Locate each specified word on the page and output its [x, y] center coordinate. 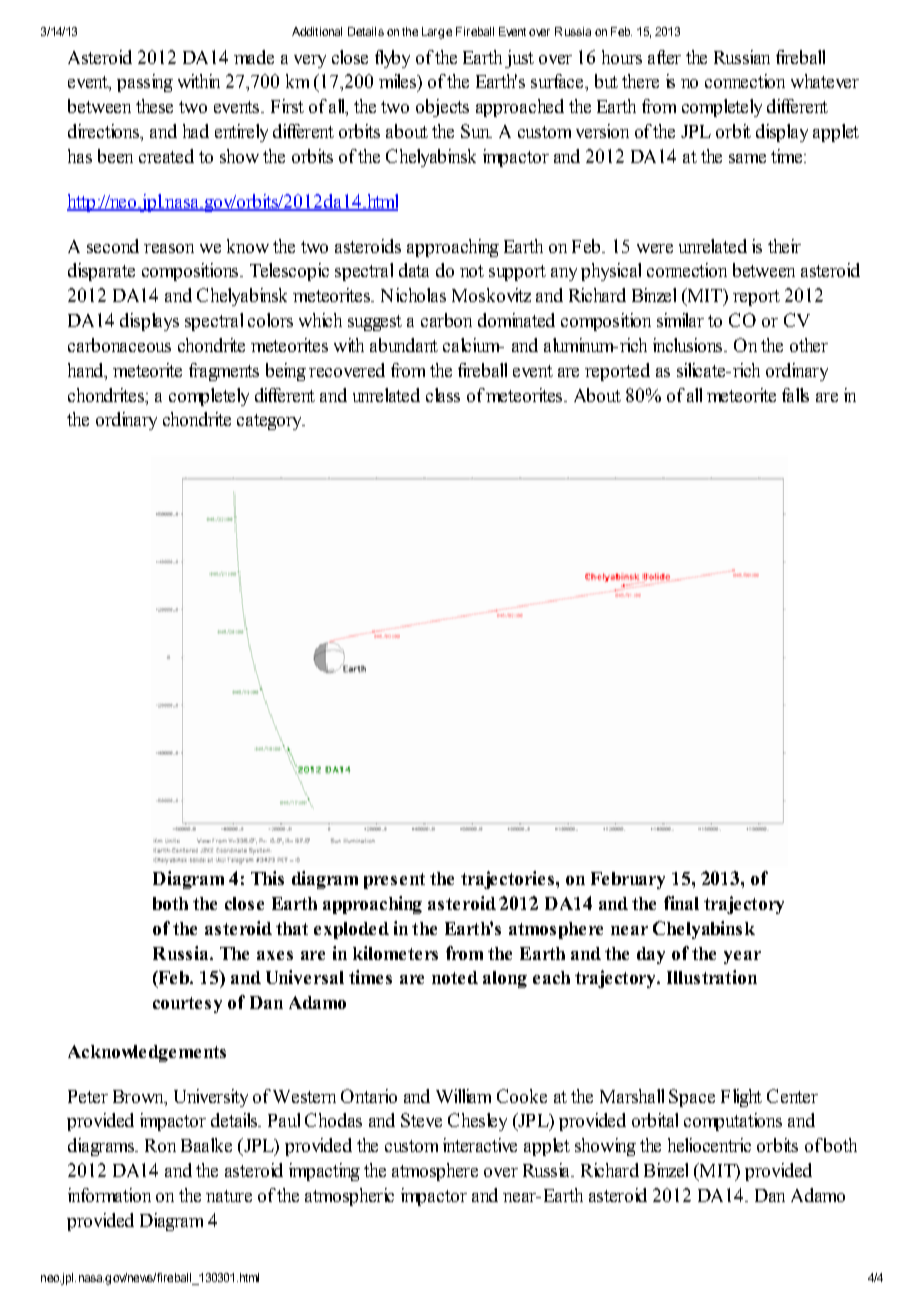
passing [145, 83]
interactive [480, 1145]
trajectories [507, 880]
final [681, 903]
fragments [224, 372]
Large [437, 33]
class [443, 395]
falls [795, 395]
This [267, 878]
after [664, 57]
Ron [160, 1145]
